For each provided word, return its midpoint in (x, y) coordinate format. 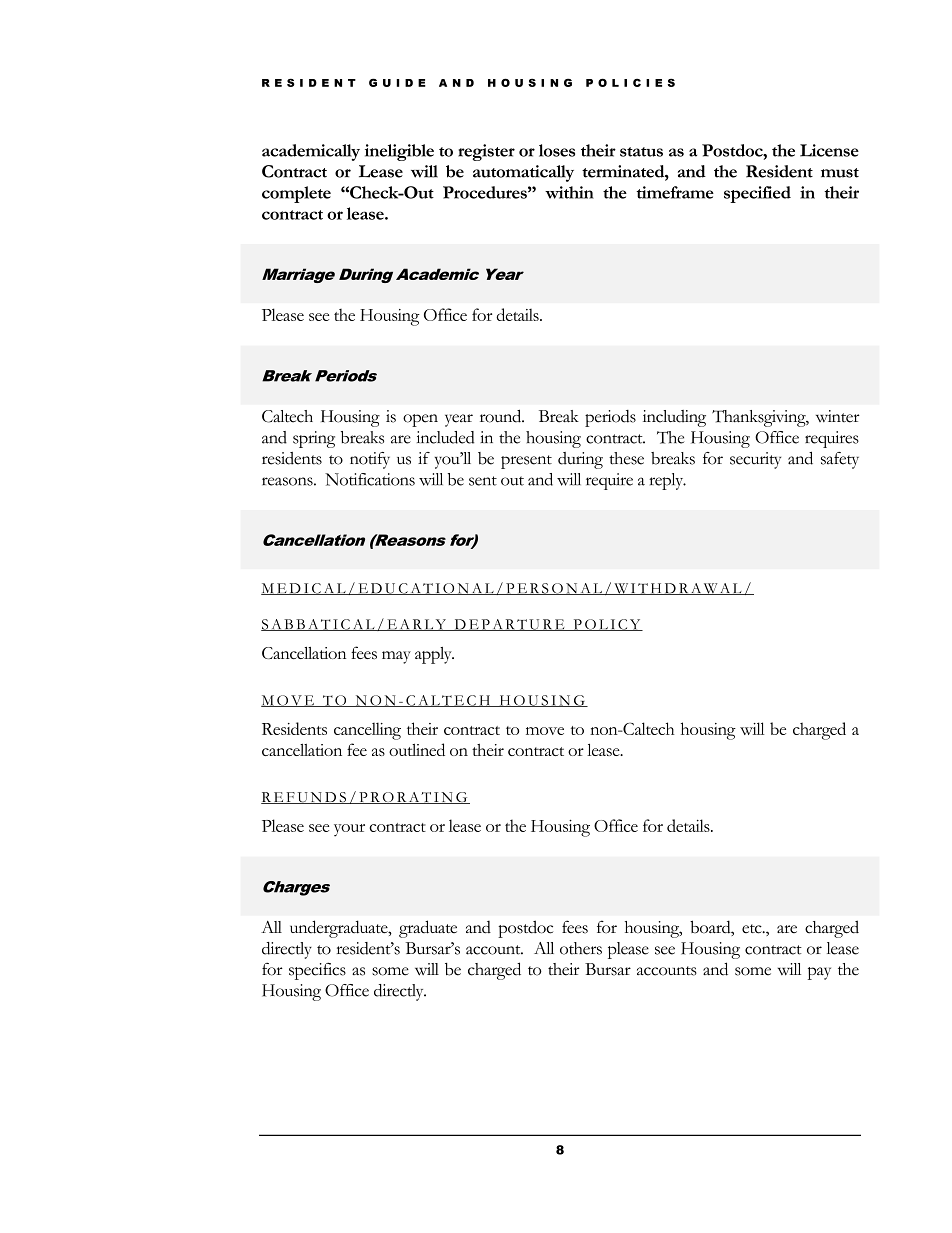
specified (757, 194)
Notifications (370, 479)
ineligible (399, 152)
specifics (317, 971)
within (569, 192)
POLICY (607, 625)
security (755, 460)
